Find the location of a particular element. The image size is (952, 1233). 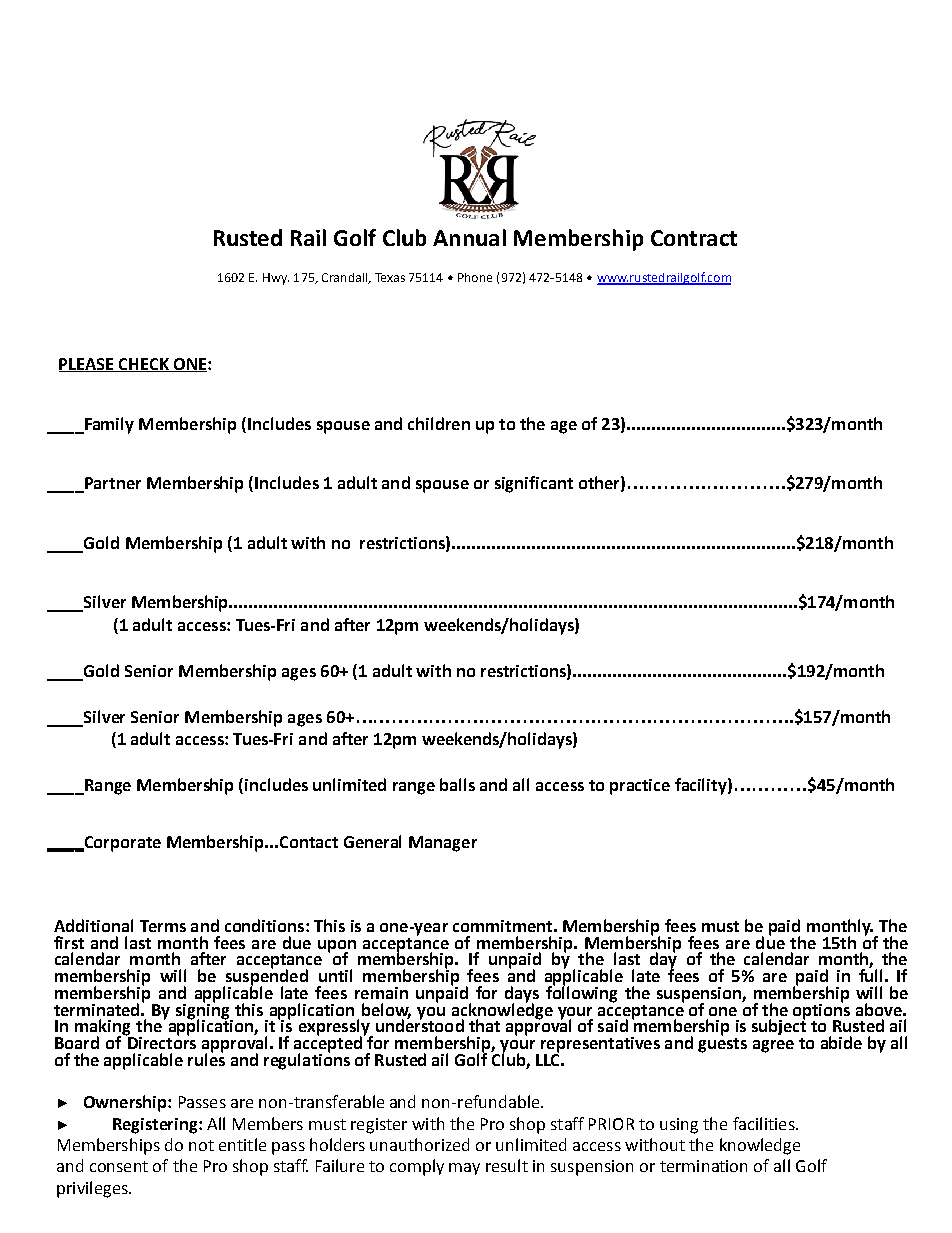

may is located at coordinates (464, 1169).
